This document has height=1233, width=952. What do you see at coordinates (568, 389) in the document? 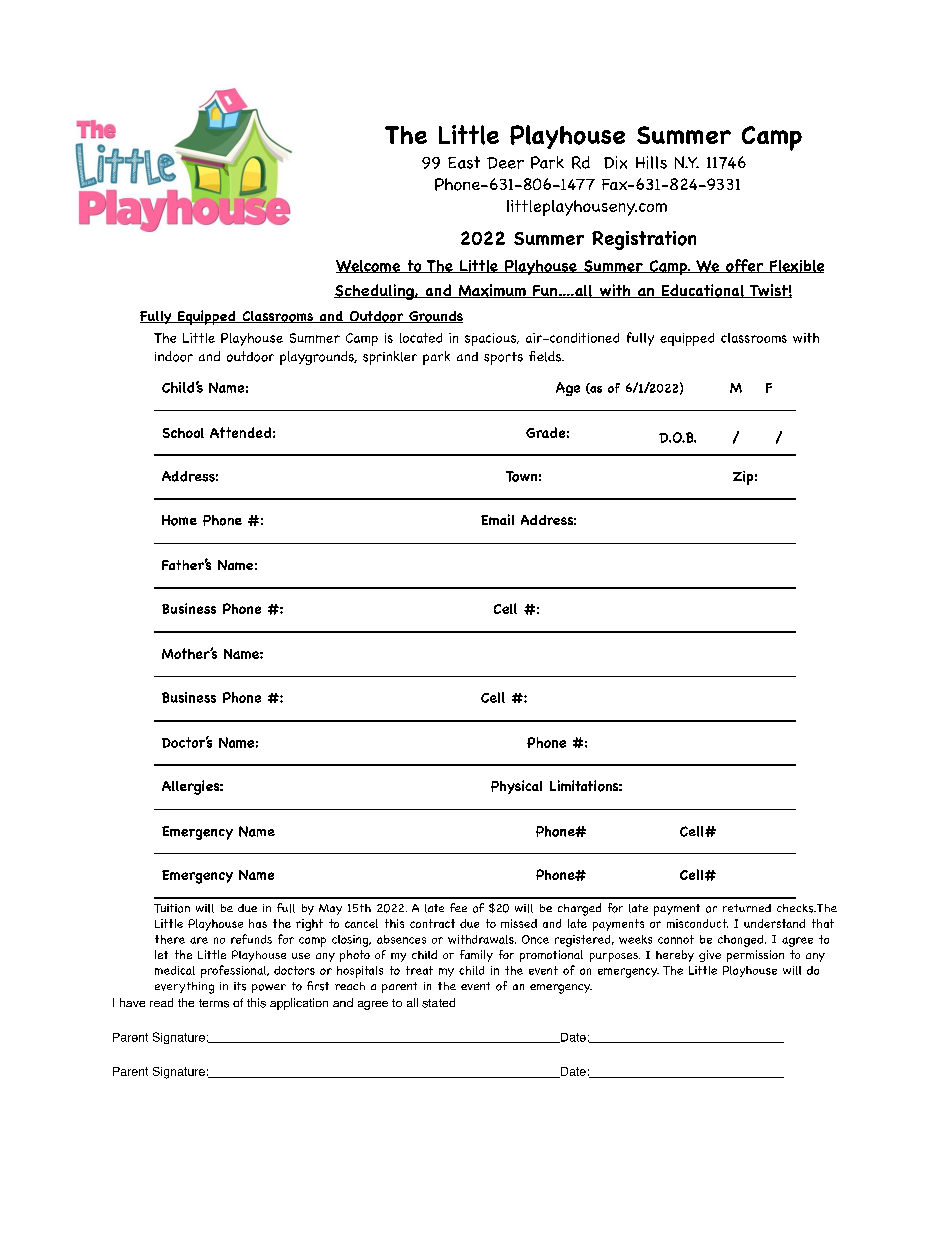
I see `Age` at bounding box center [568, 389].
